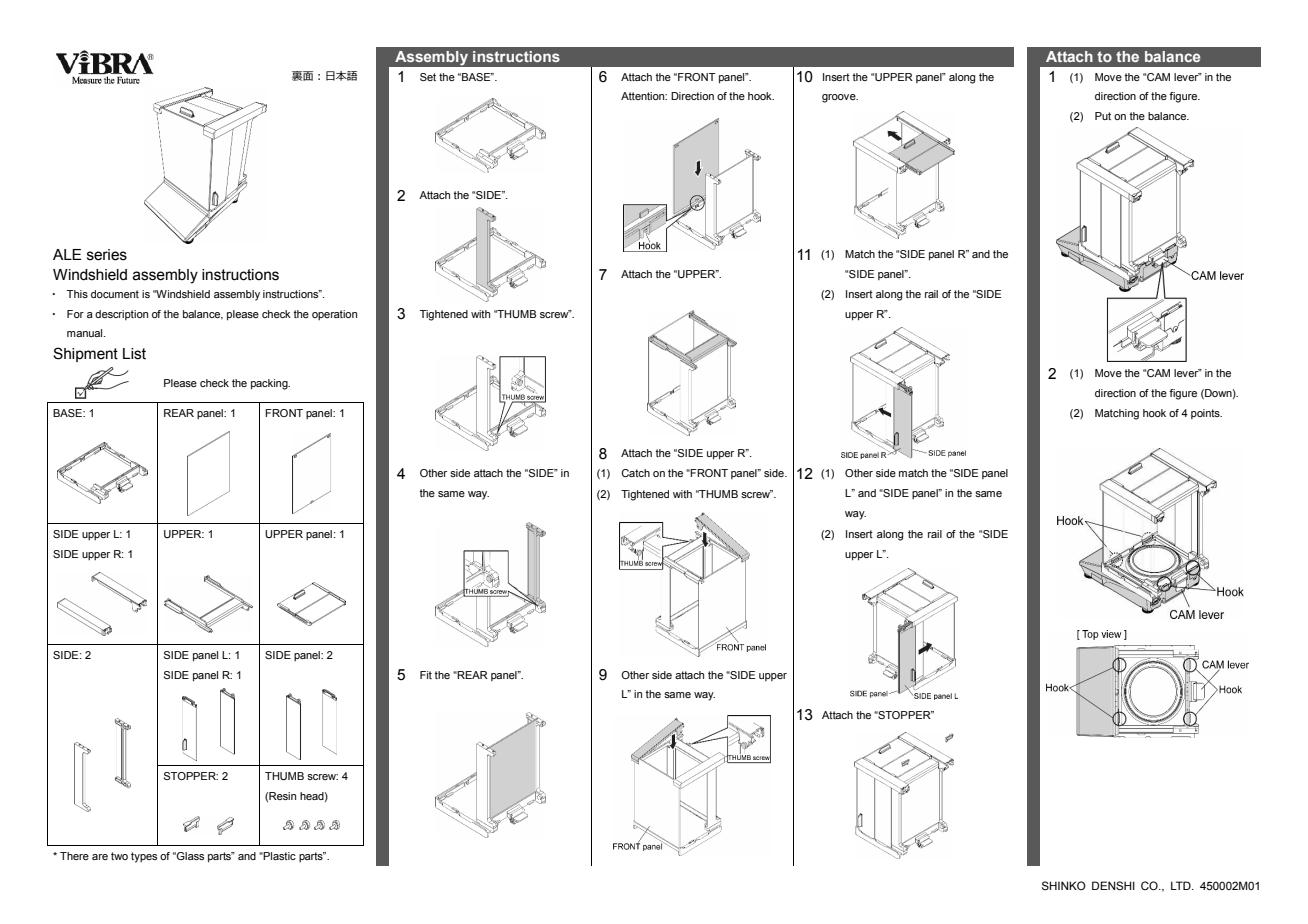 This screenshot has width=1308, height=924. What do you see at coordinates (840, 98) in the screenshot?
I see `groove` at bounding box center [840, 98].
